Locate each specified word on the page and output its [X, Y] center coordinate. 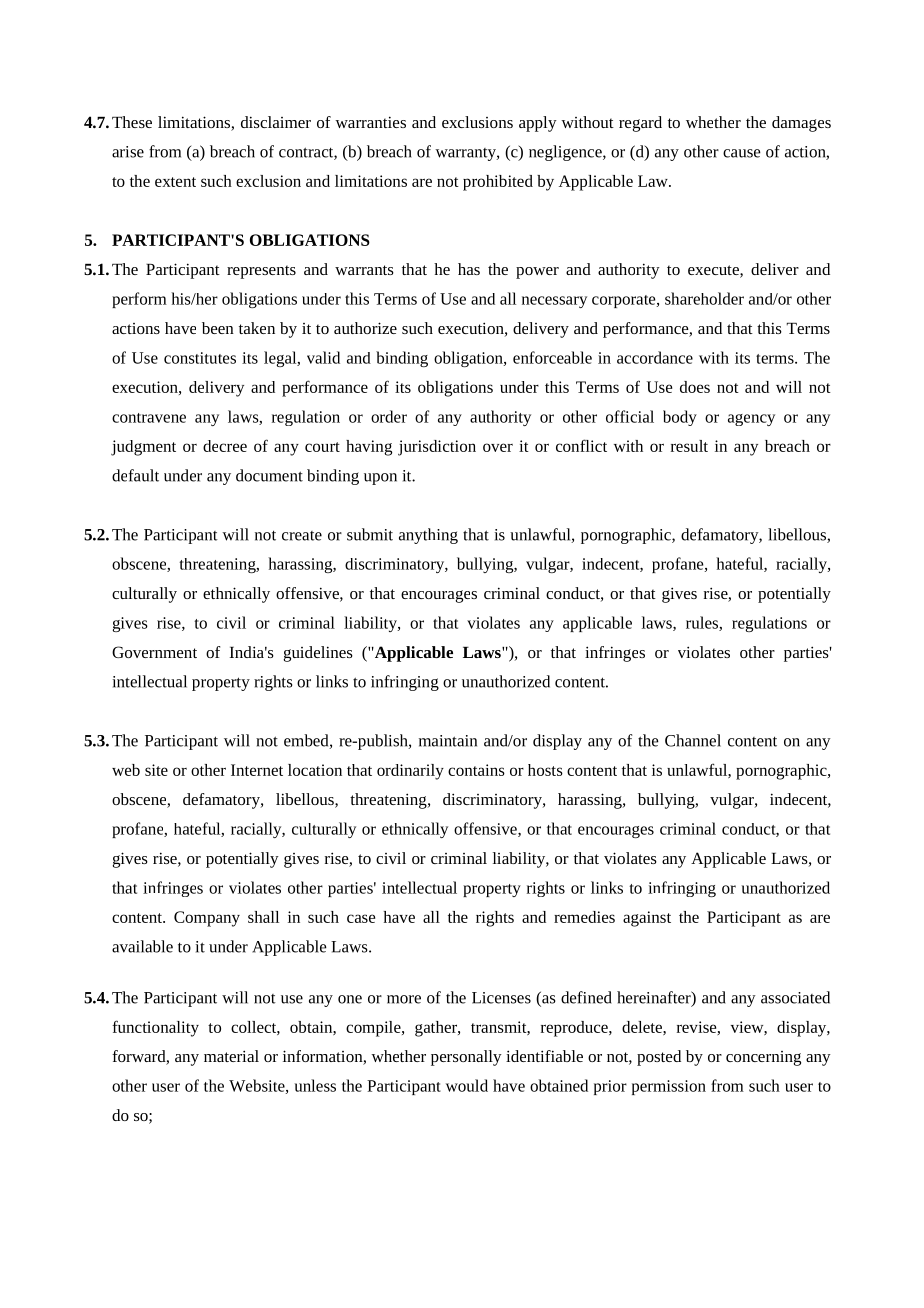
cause [742, 153]
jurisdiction [437, 448]
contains [476, 770]
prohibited [498, 183]
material [231, 1056]
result [689, 446]
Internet [257, 770]
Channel [693, 740]
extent [175, 182]
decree [225, 446]
